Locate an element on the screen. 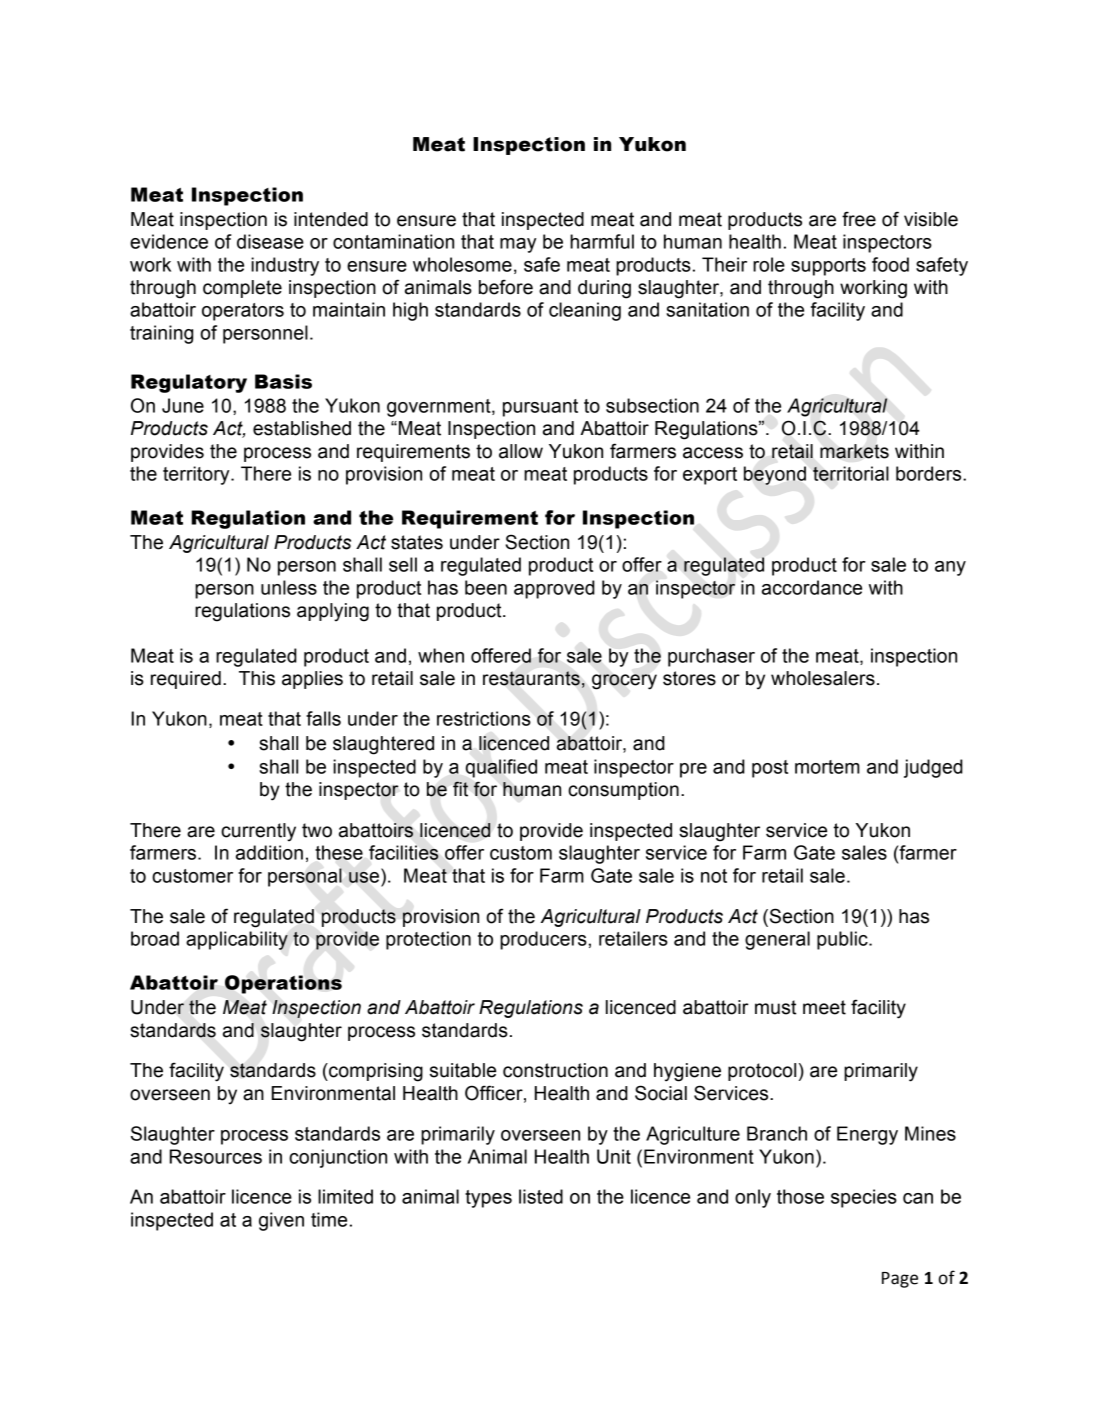  qualified is located at coordinates (501, 768).
